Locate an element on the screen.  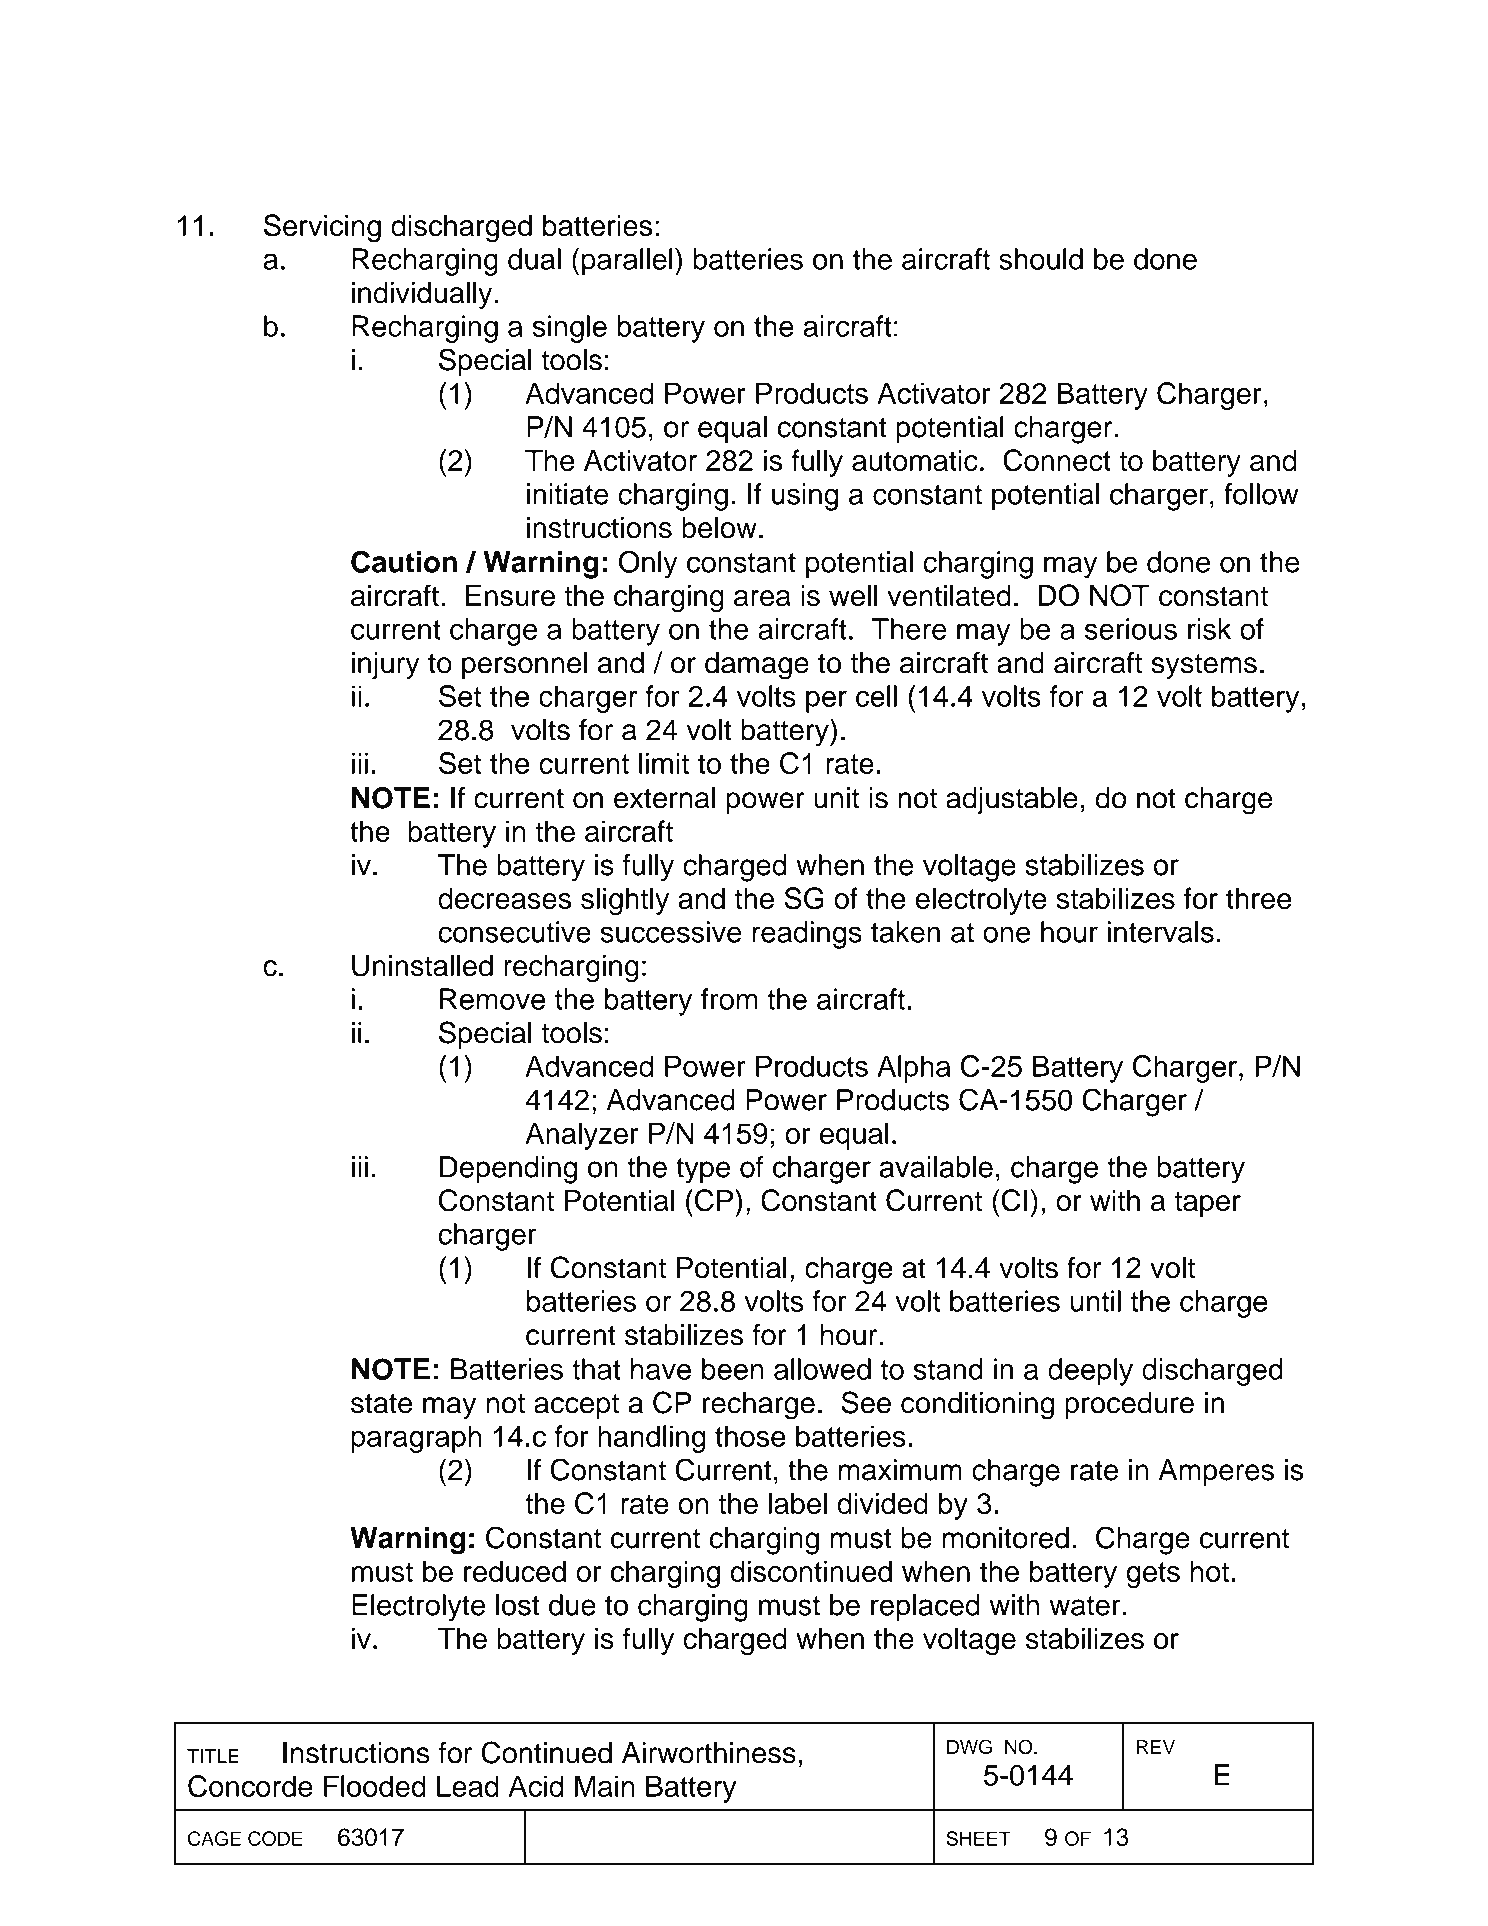
state is located at coordinates (381, 1403).
